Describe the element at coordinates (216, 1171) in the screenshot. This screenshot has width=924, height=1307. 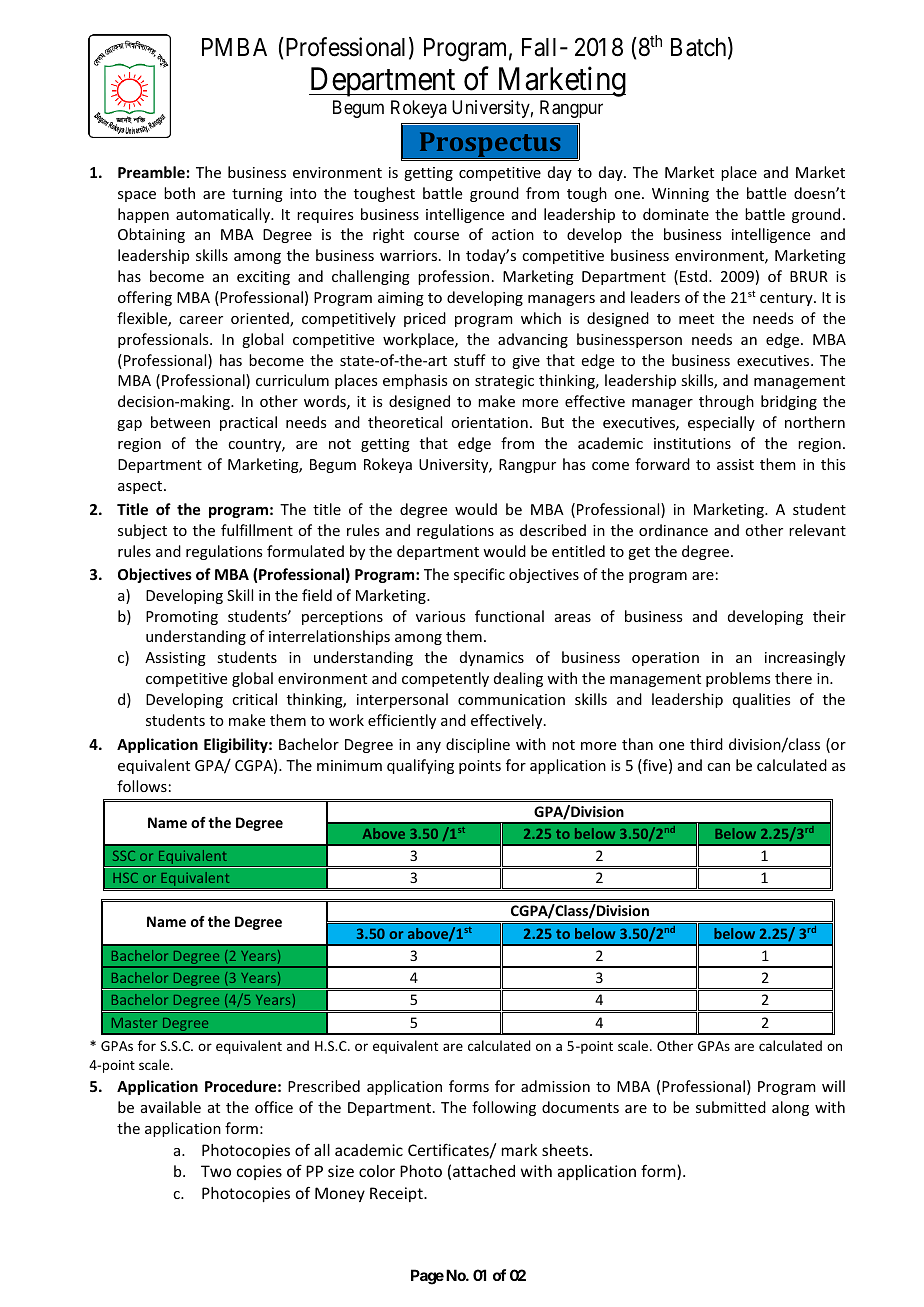
I see `Two` at that location.
